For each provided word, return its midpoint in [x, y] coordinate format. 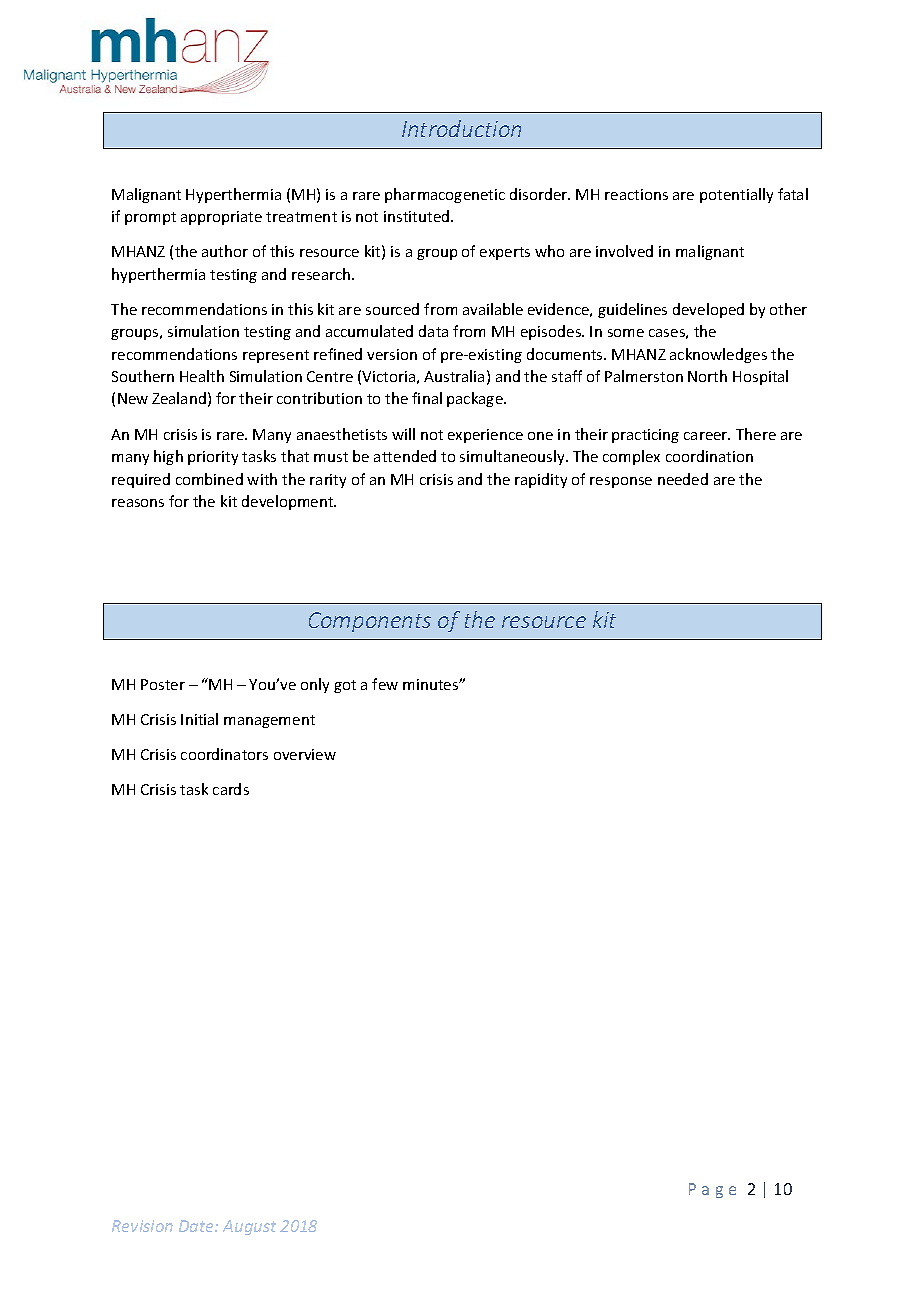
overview [305, 754]
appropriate [221, 218]
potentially [736, 195]
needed [683, 479]
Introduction [461, 128]
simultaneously [513, 457]
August [249, 1227]
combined [209, 479]
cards [231, 789]
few [385, 684]
